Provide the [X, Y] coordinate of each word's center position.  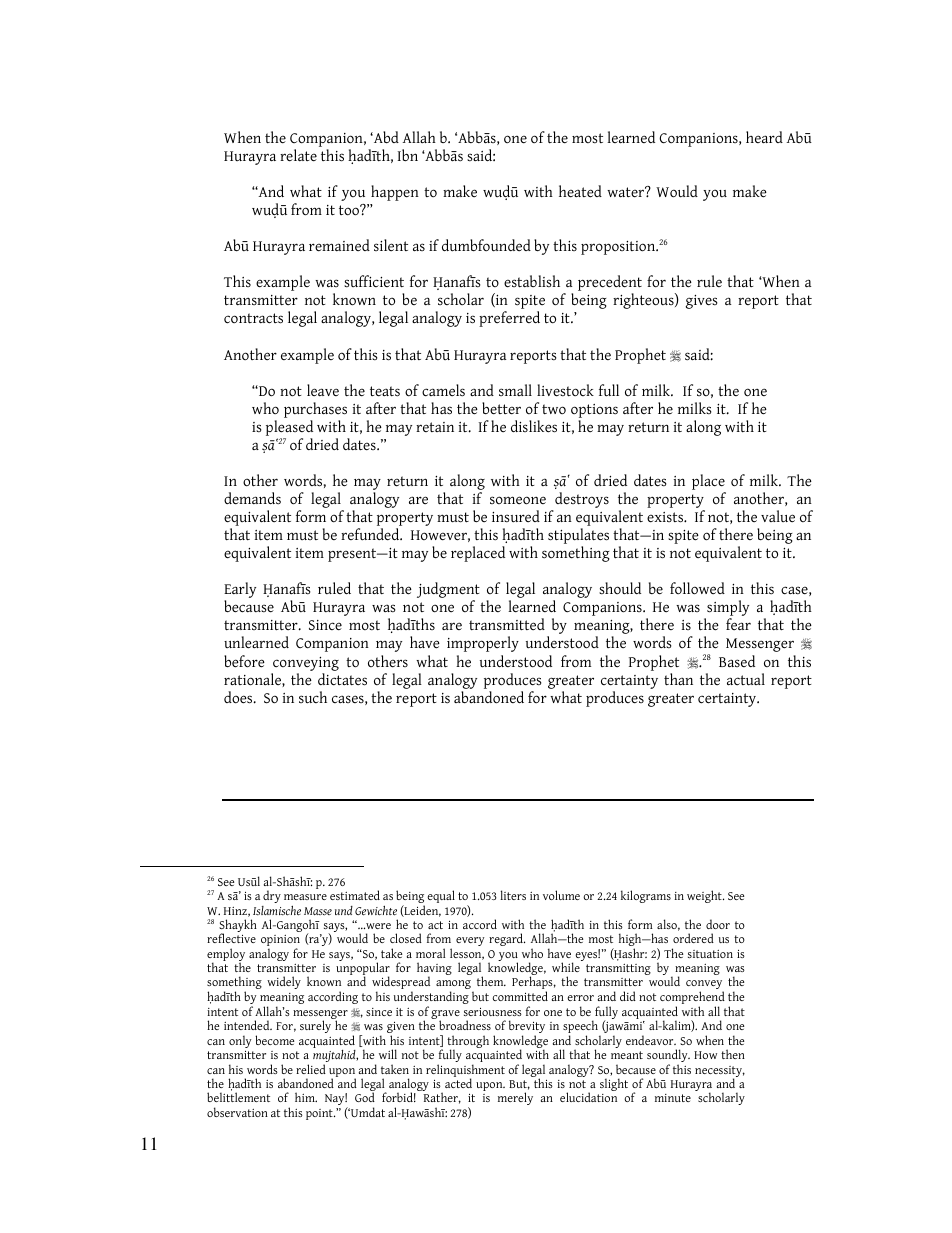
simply [727, 609]
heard [764, 137]
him [306, 1097]
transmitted [507, 624]
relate [298, 155]
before [244, 661]
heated [580, 191]
